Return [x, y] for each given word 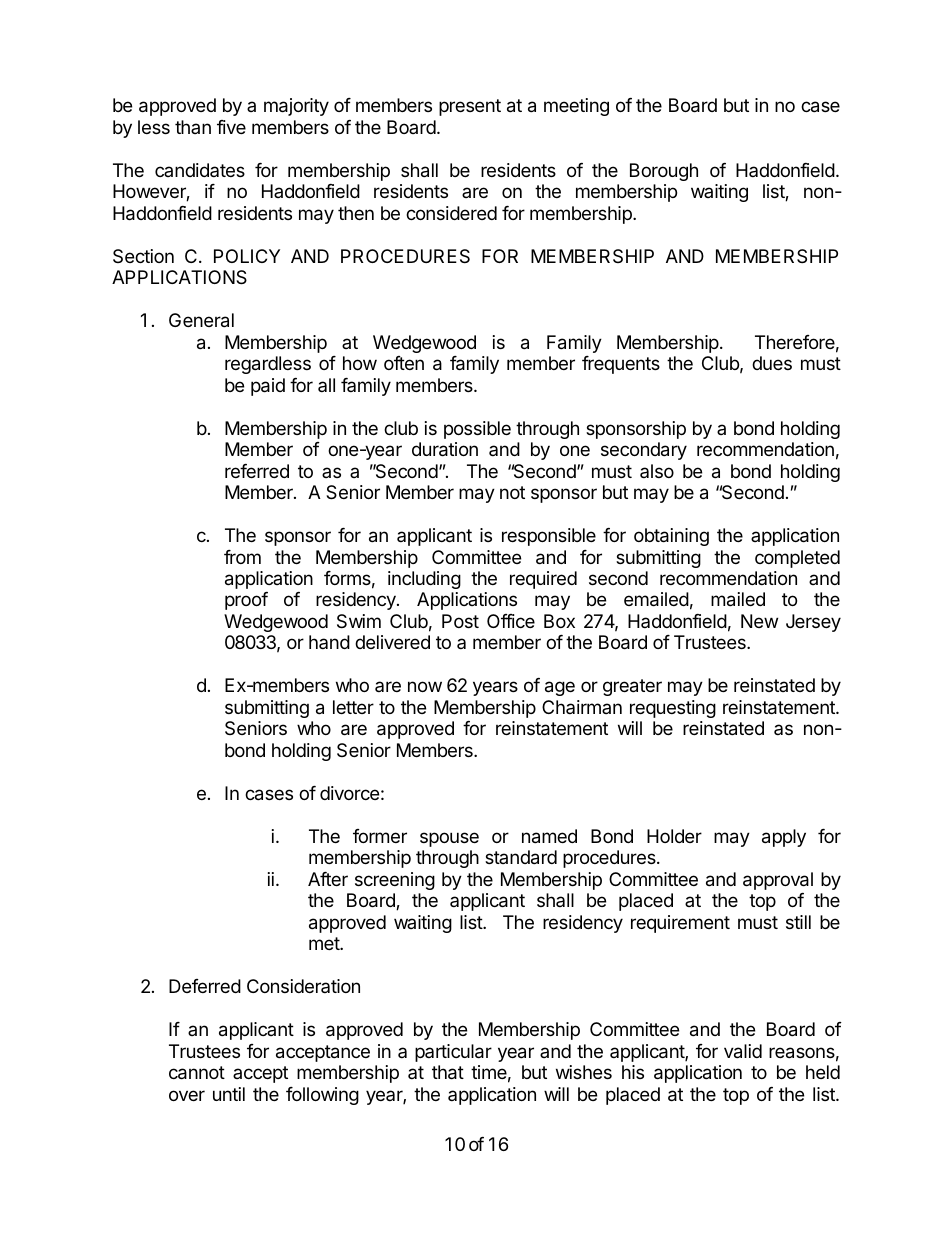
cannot [197, 1073]
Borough [664, 172]
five [231, 127]
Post [460, 621]
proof [246, 601]
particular [453, 1053]
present [470, 107]
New [759, 621]
